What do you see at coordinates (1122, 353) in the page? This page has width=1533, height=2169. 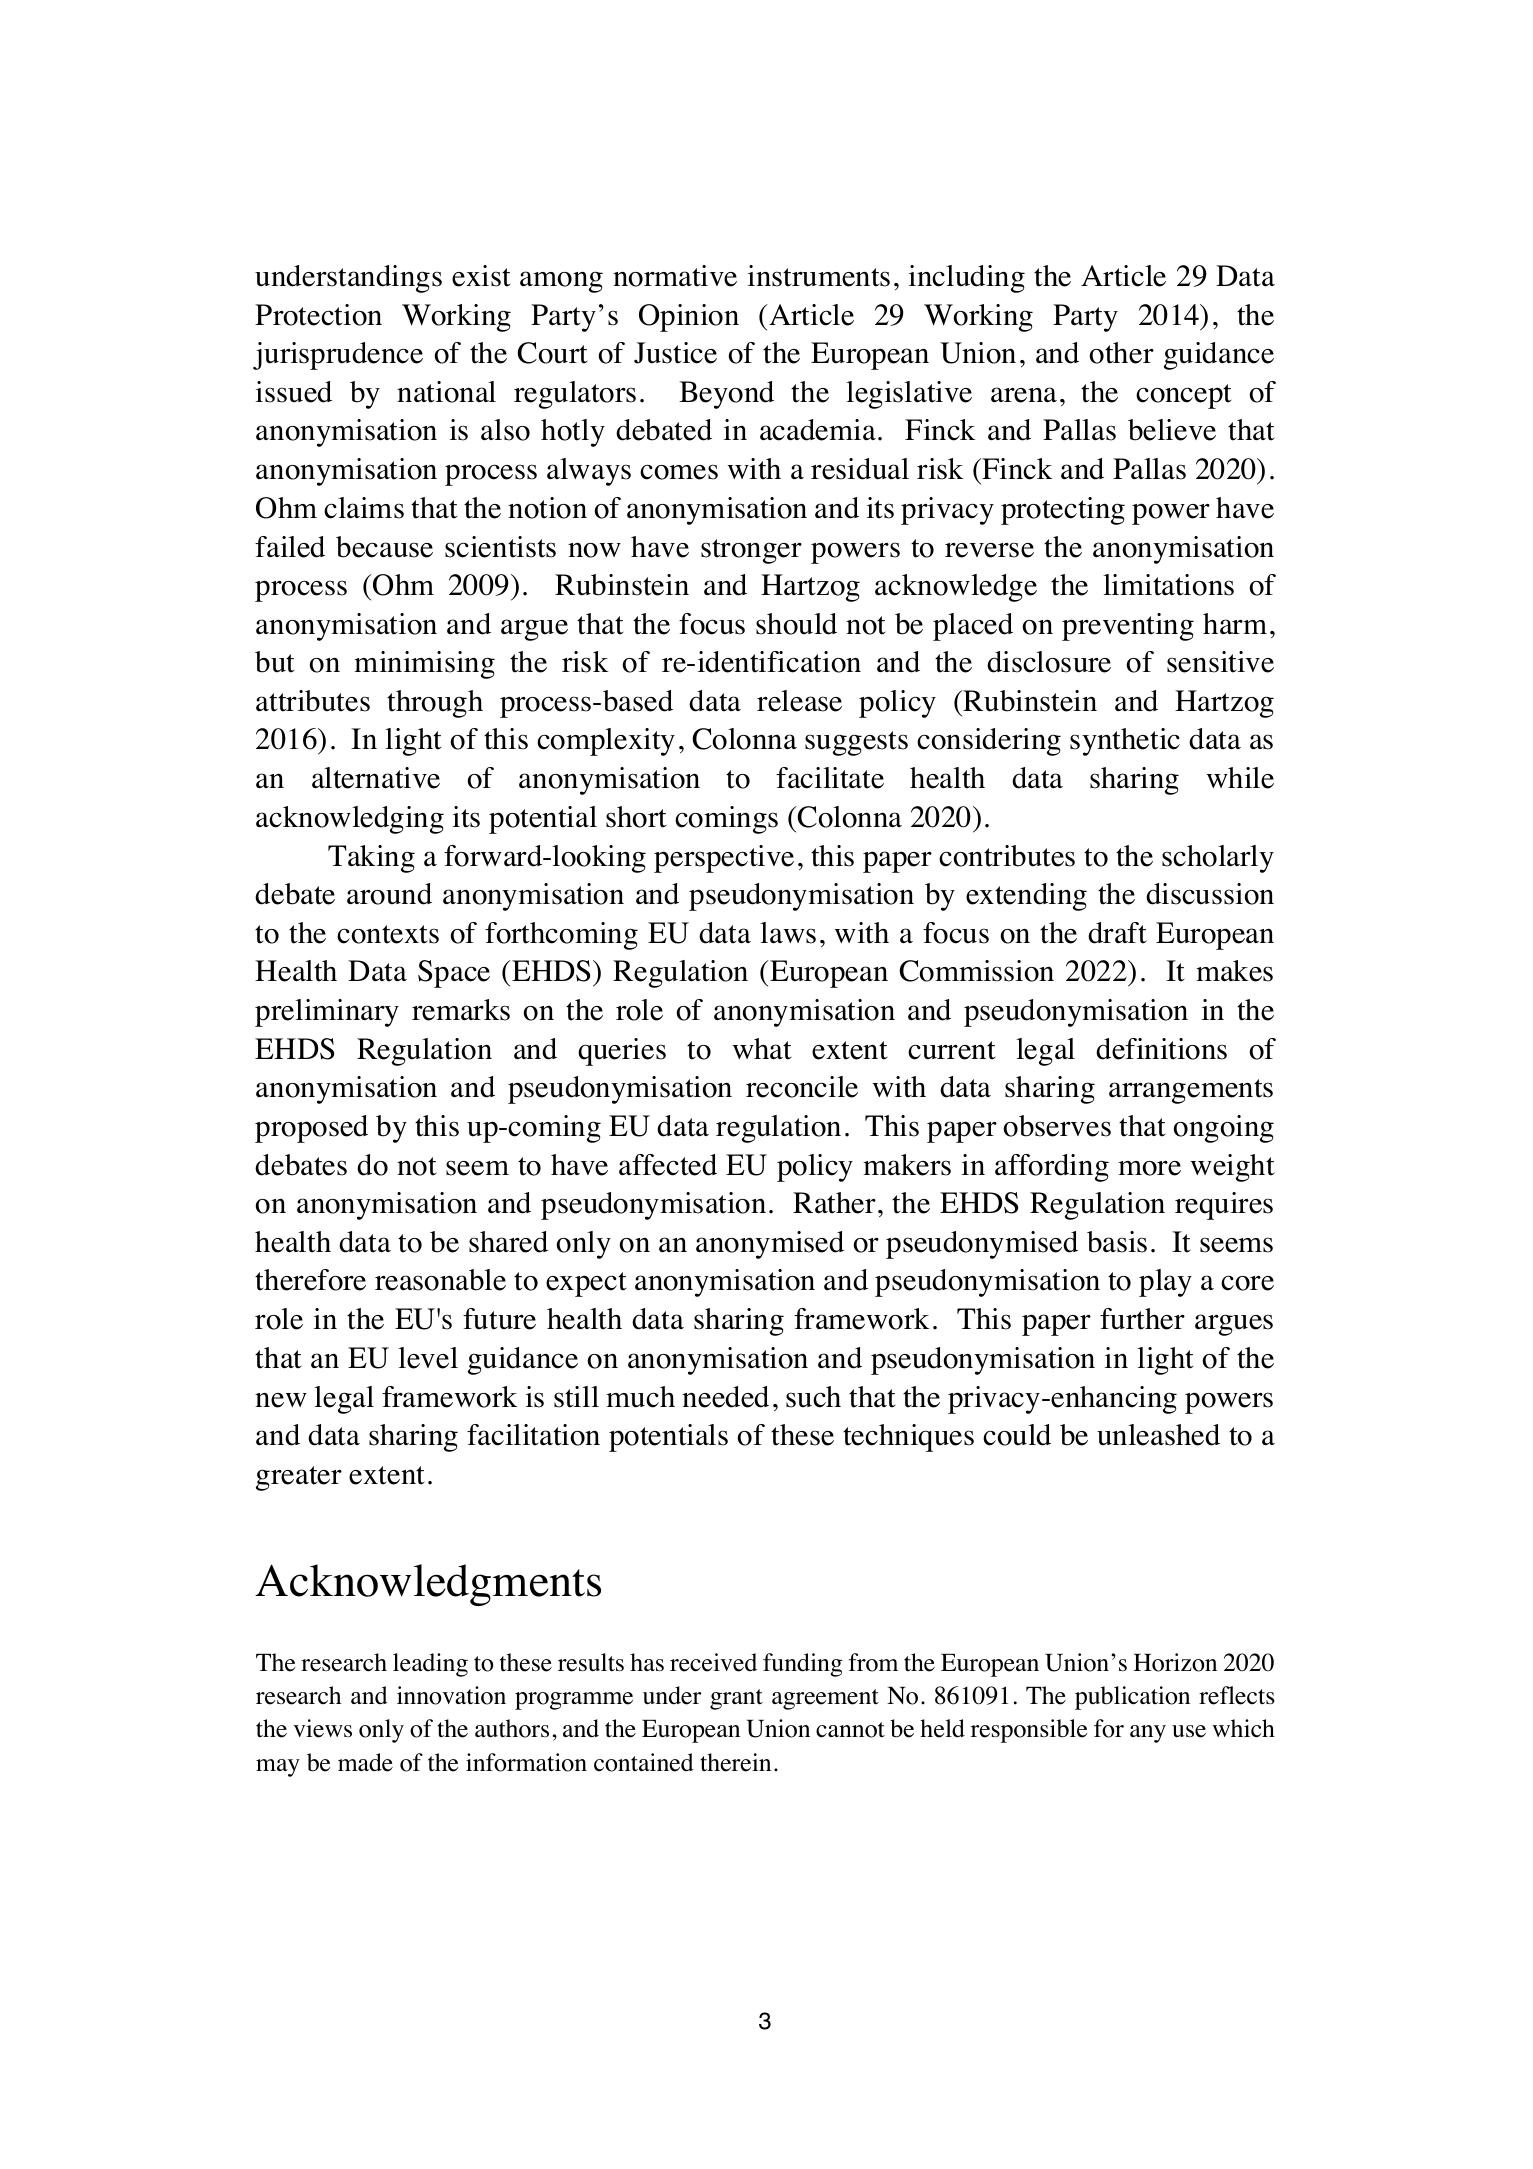 I see `other` at bounding box center [1122, 353].
